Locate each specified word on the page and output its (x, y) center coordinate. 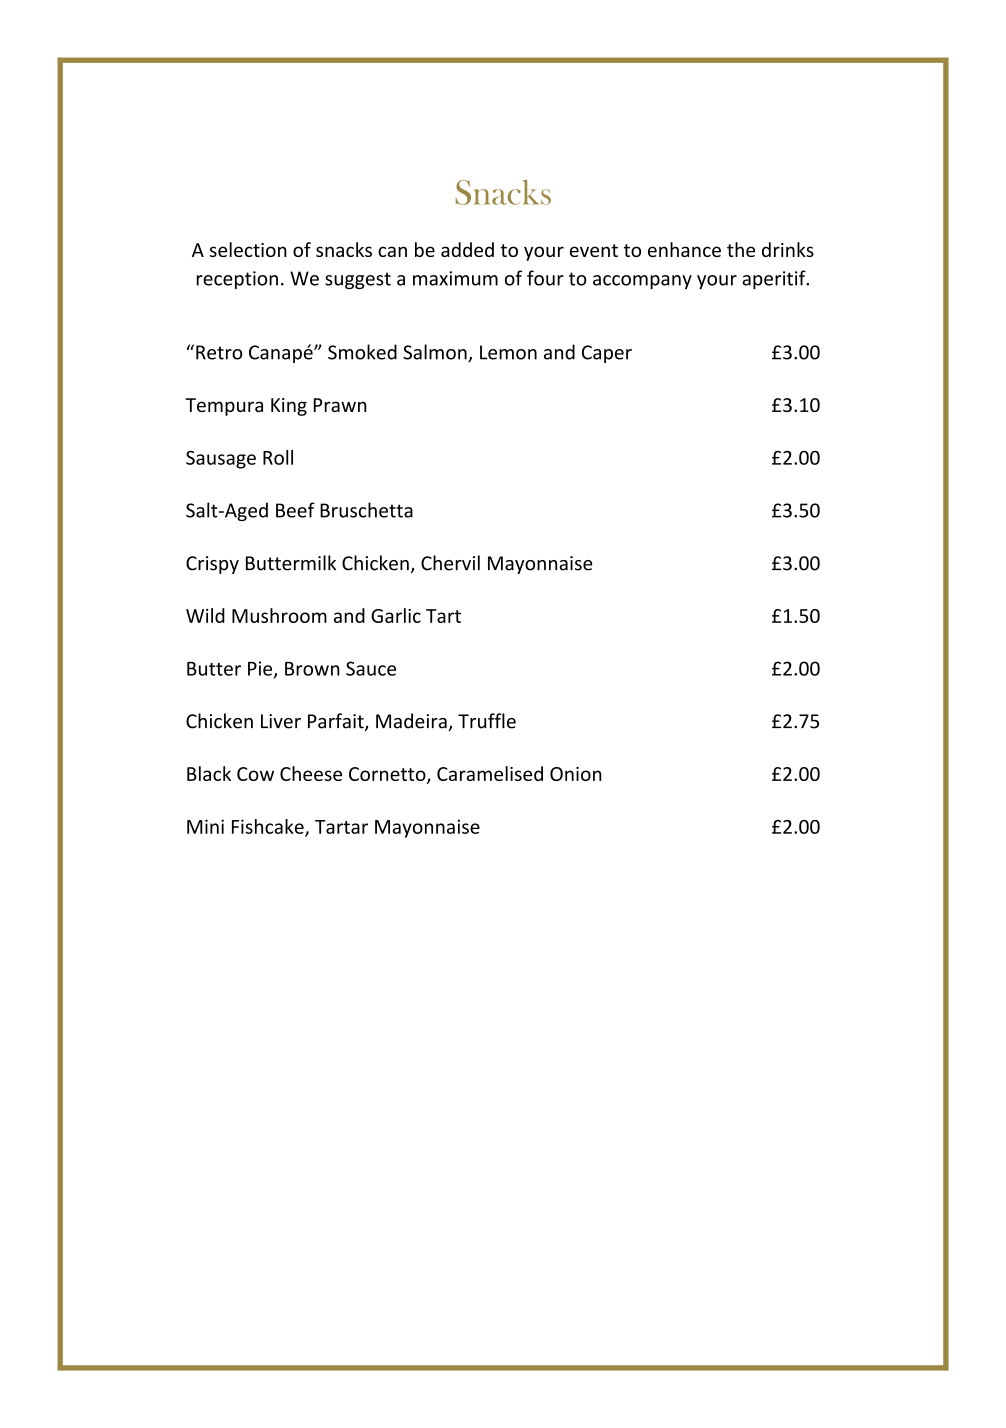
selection (248, 249)
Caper (607, 354)
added (467, 249)
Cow (255, 774)
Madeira (412, 722)
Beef (295, 510)
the (741, 249)
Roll (278, 457)
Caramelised (490, 773)
